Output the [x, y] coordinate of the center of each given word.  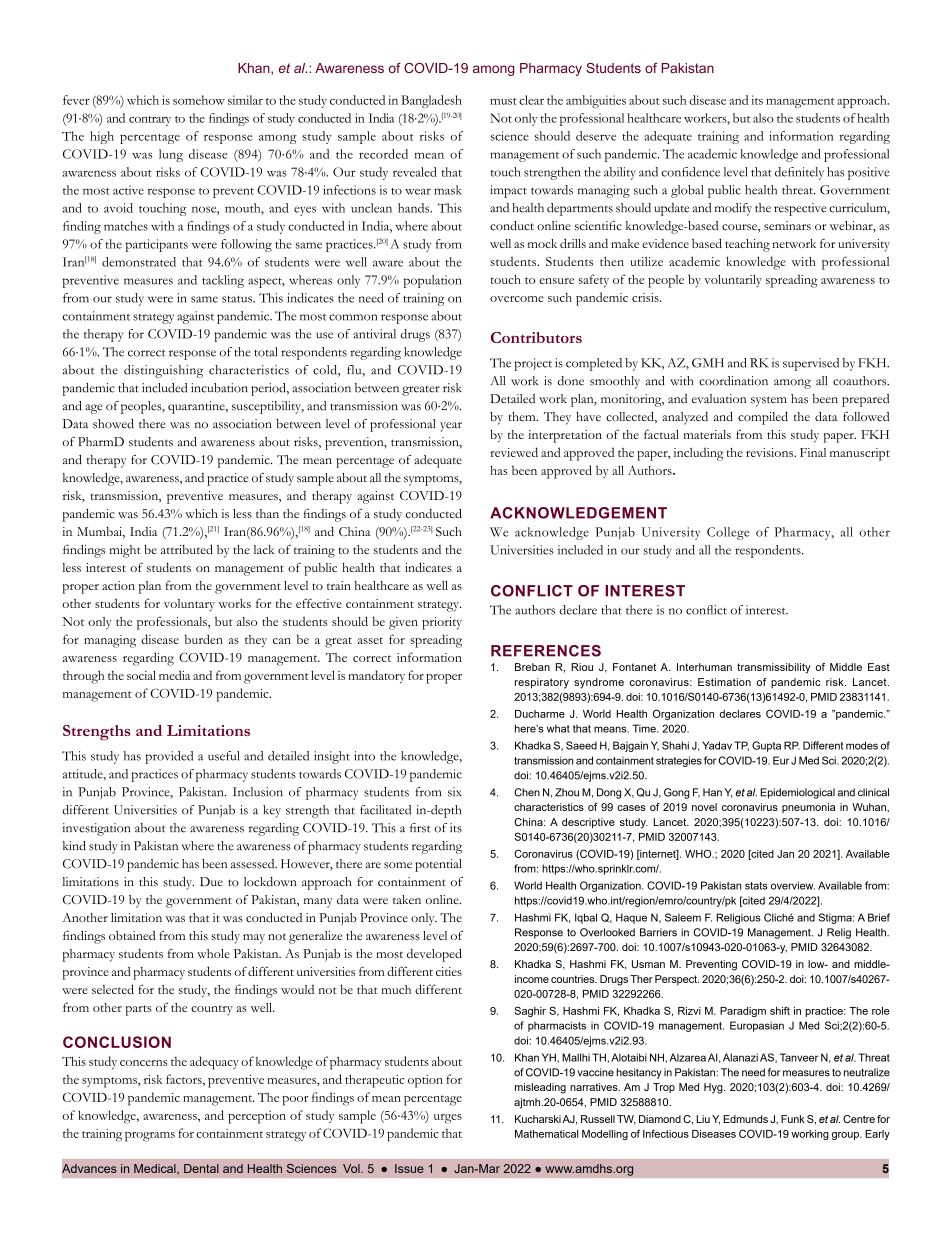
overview [793, 885]
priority [442, 623]
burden [204, 639]
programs [150, 1137]
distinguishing [163, 371]
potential [438, 865]
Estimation [724, 682]
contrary [150, 121]
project [533, 364]
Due [211, 882]
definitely [799, 173]
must [503, 101]
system [769, 401]
